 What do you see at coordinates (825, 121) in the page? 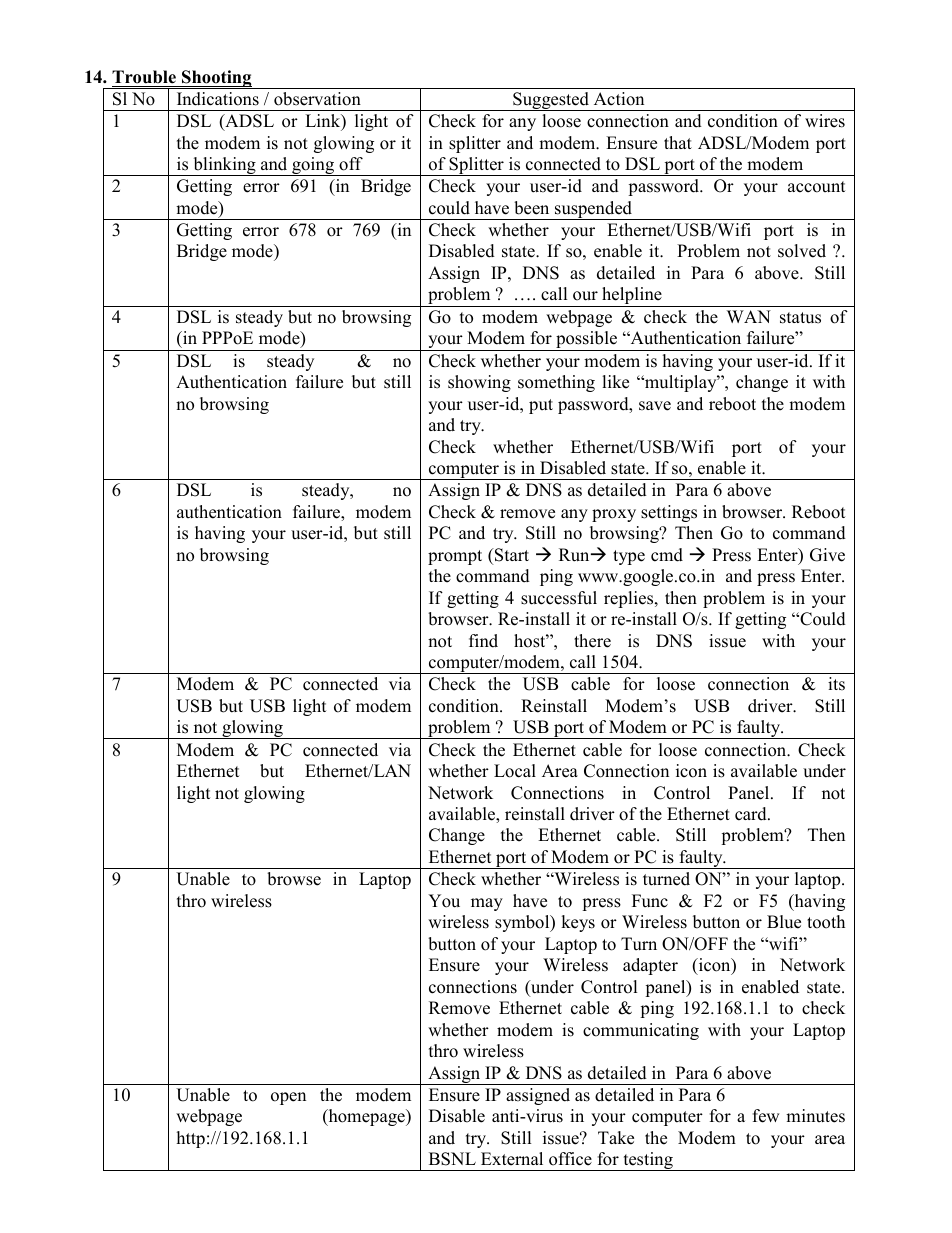
I see `wires` at bounding box center [825, 121].
